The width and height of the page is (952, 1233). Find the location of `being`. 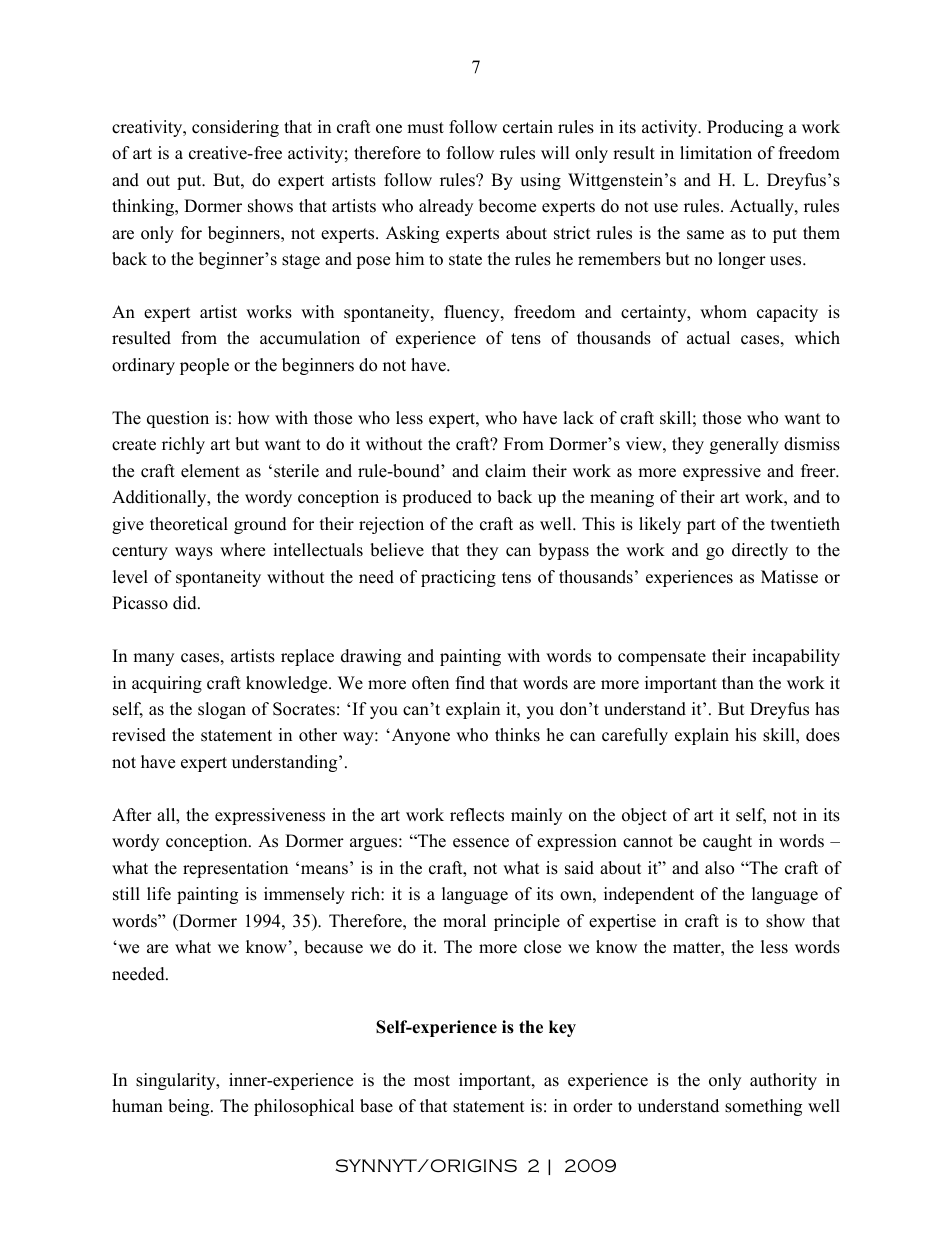

being is located at coordinates (190, 1107).
